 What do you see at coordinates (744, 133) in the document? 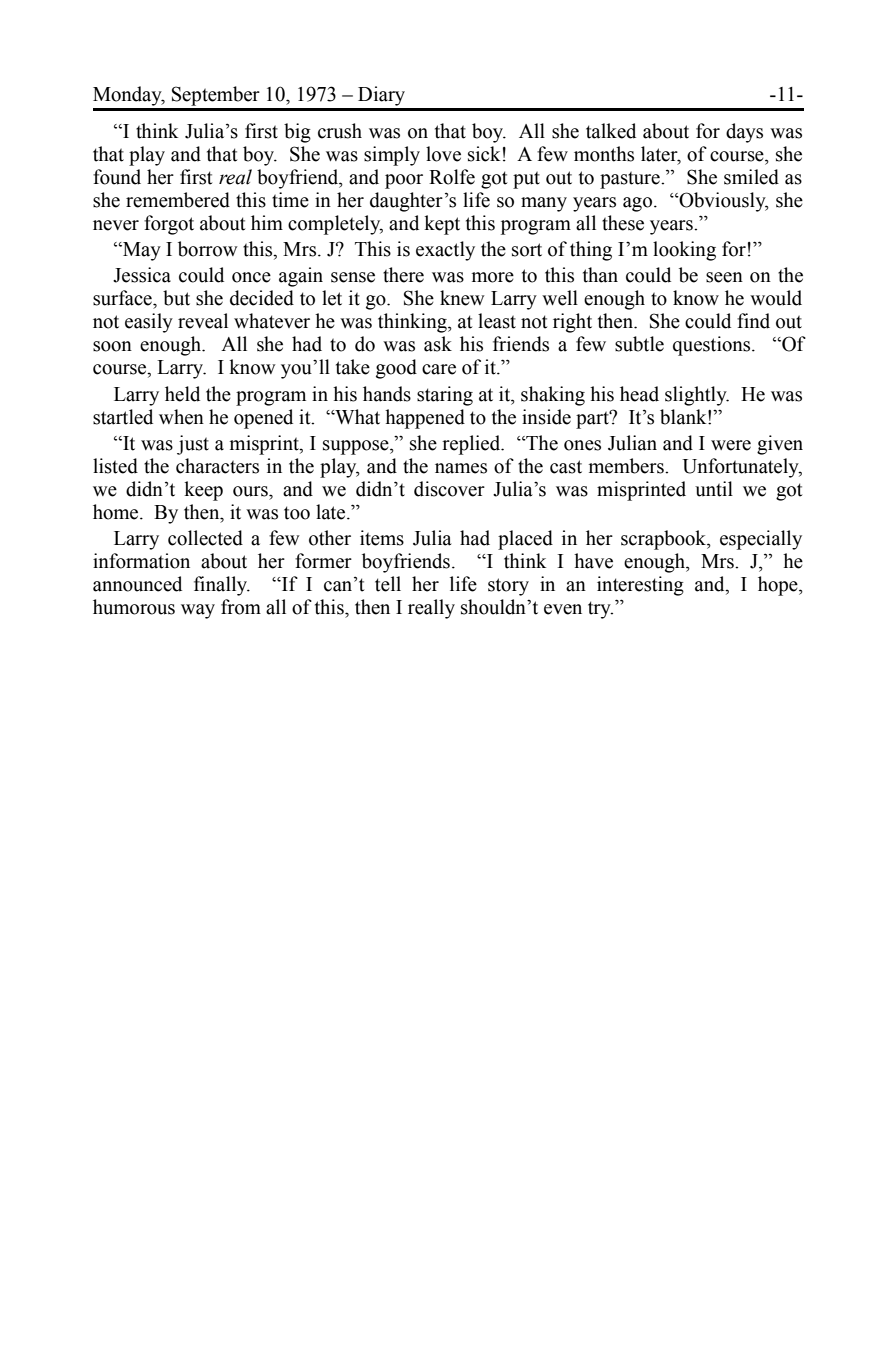
I see `days` at bounding box center [744, 133].
